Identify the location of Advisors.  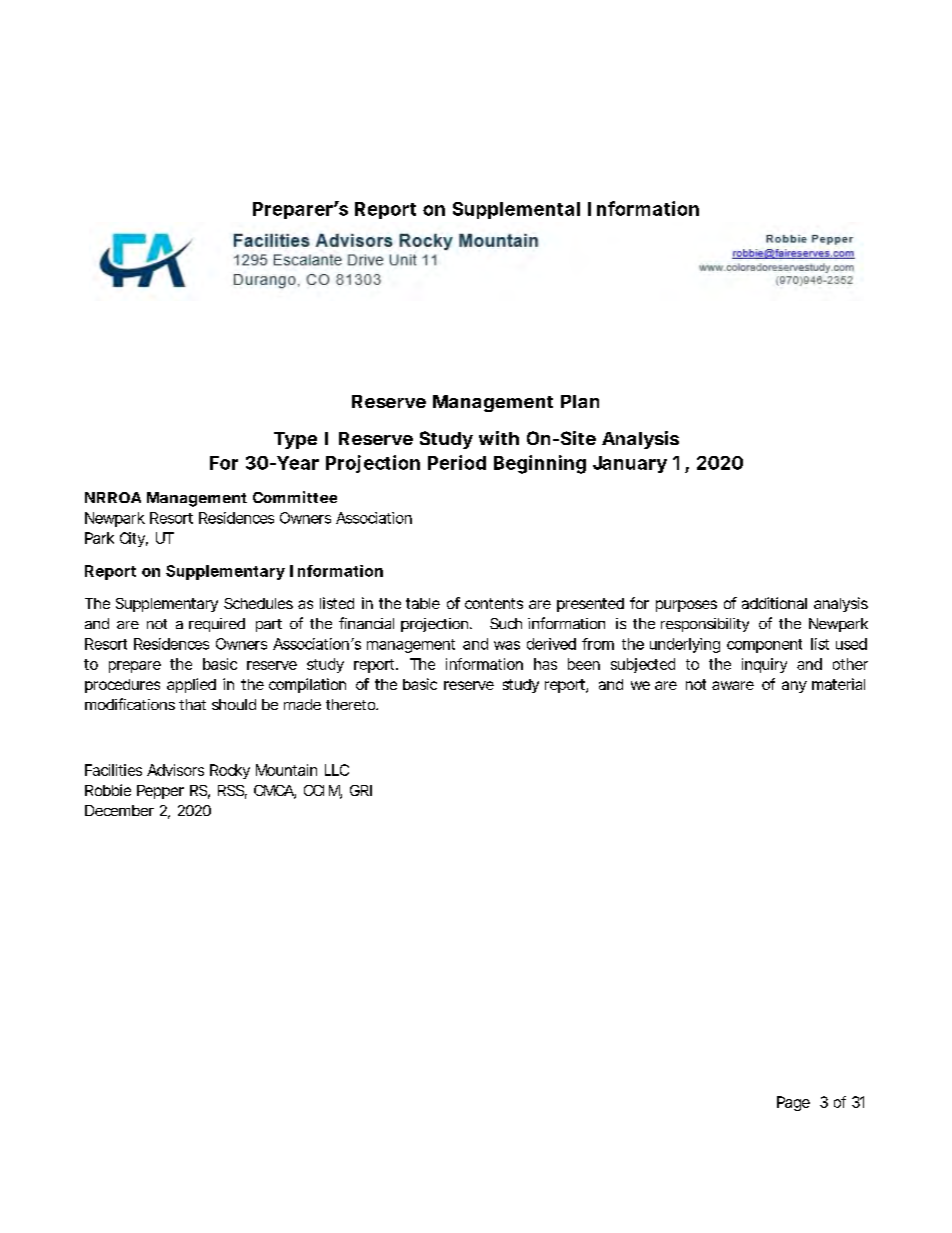
(175, 770).
